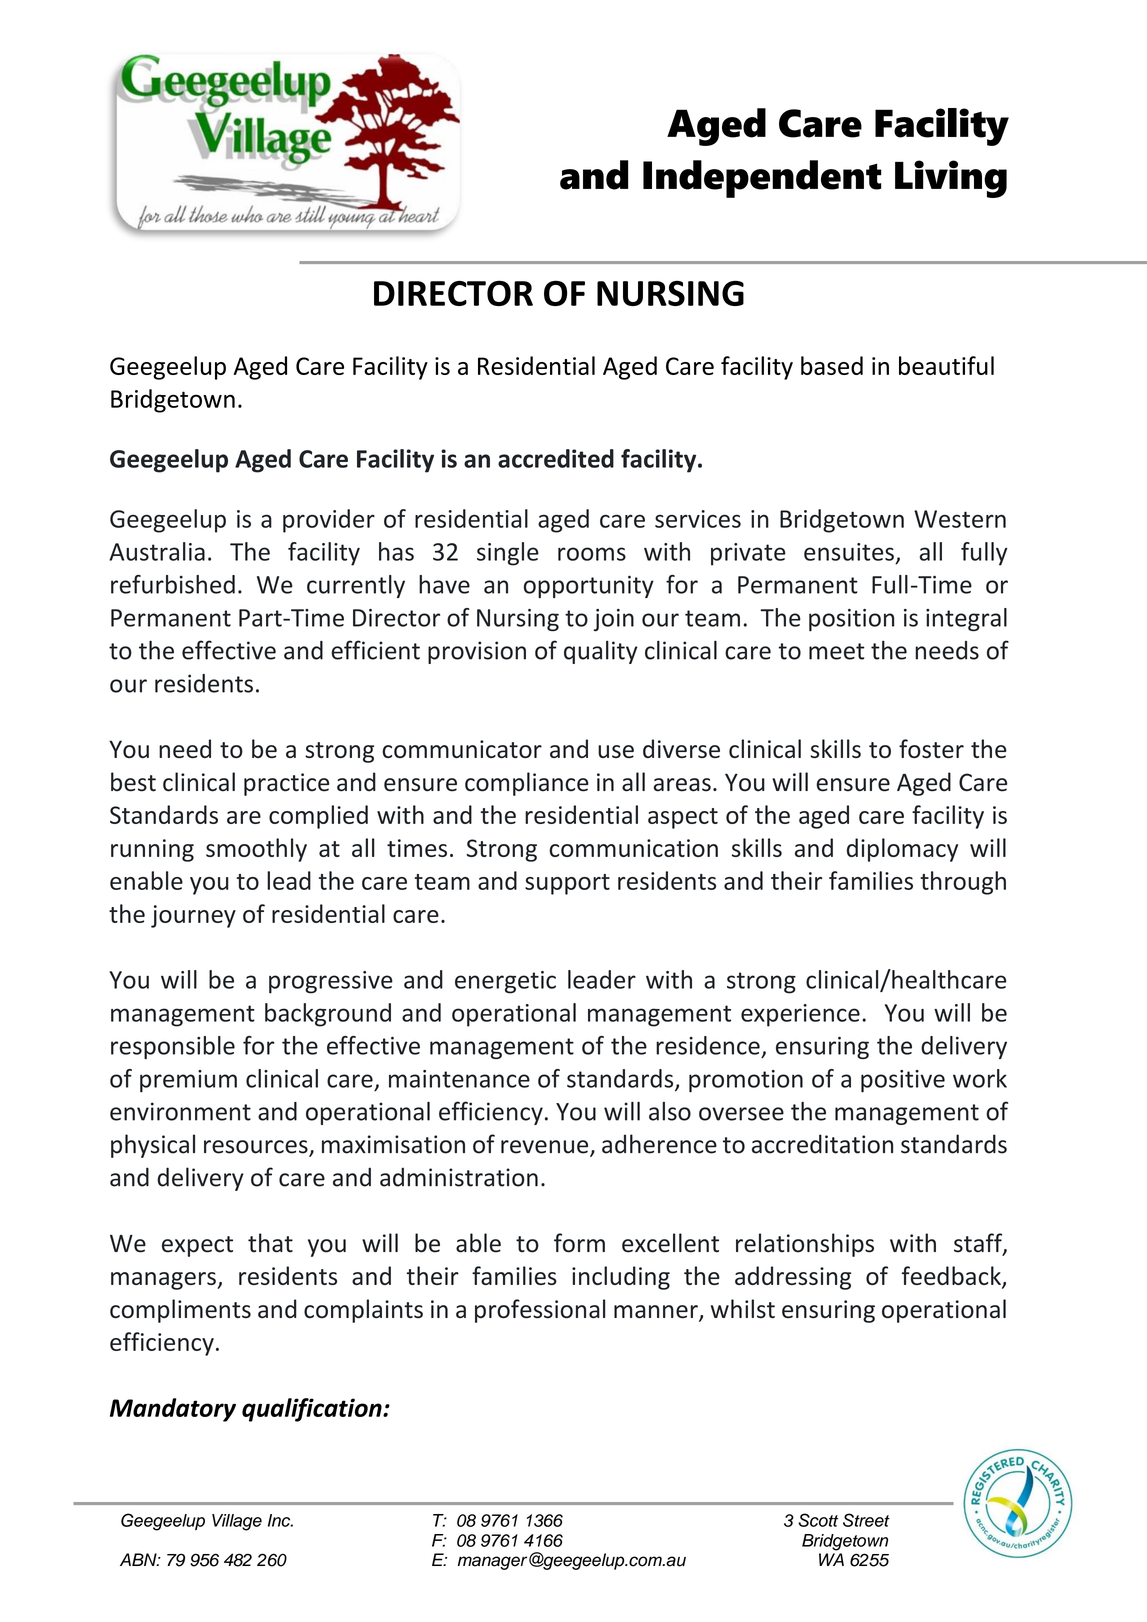 The height and width of the screenshot is (1622, 1147). I want to click on Independent, so click(762, 179).
